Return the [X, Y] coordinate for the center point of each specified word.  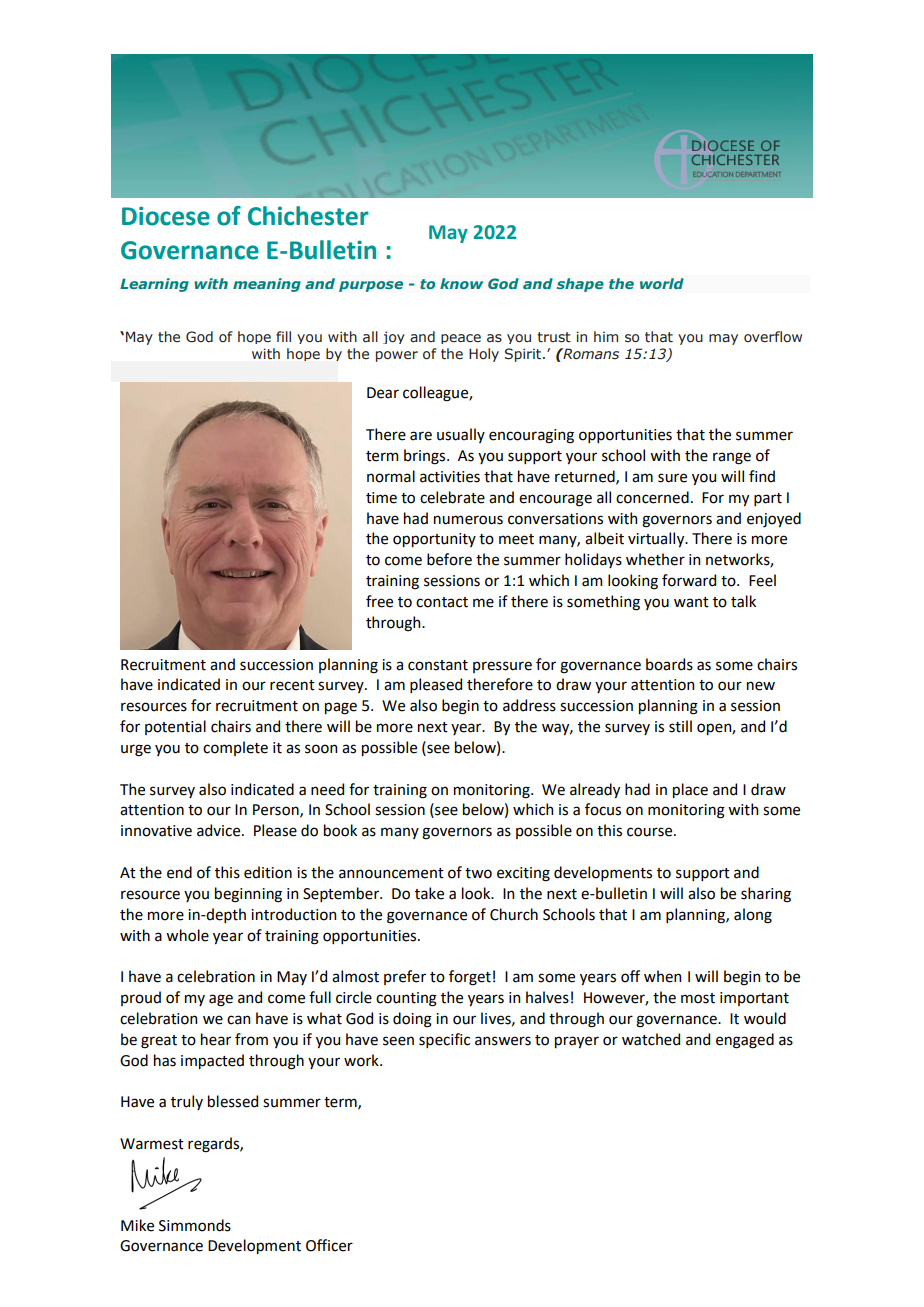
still [680, 726]
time [381, 498]
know [461, 283]
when [662, 976]
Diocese [166, 216]
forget [470, 978]
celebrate [452, 497]
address [529, 705]
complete [235, 748]
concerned [652, 497]
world [662, 283]
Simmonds [195, 1225]
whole [187, 935]
